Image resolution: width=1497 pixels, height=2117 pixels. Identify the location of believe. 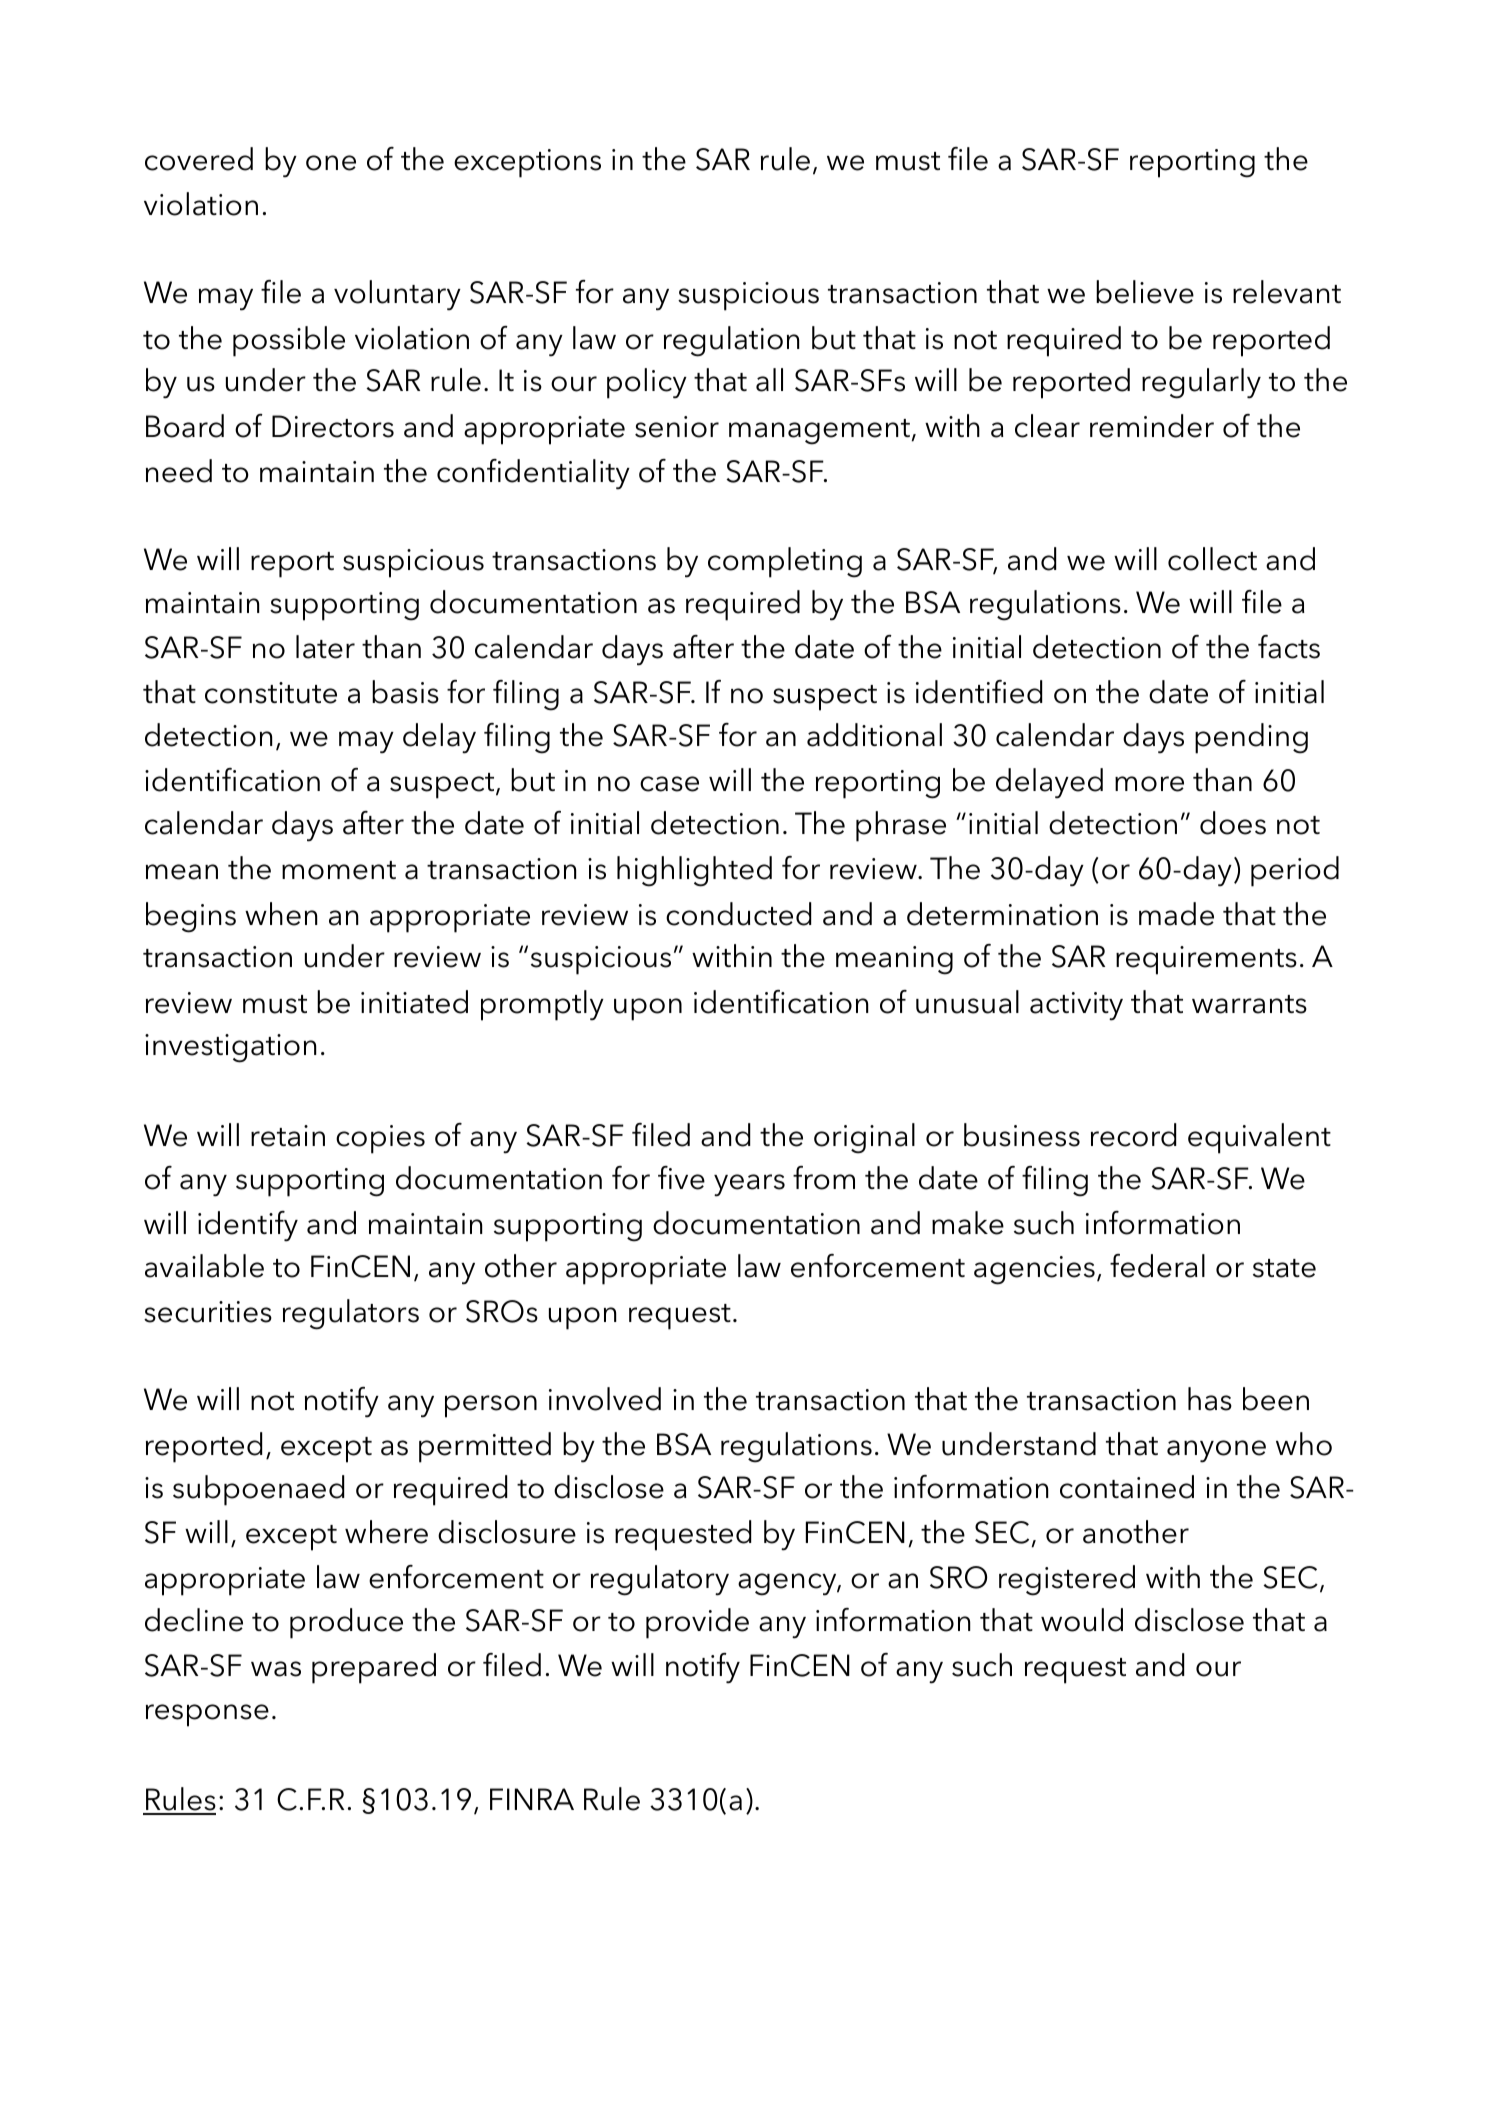
(1145, 292).
